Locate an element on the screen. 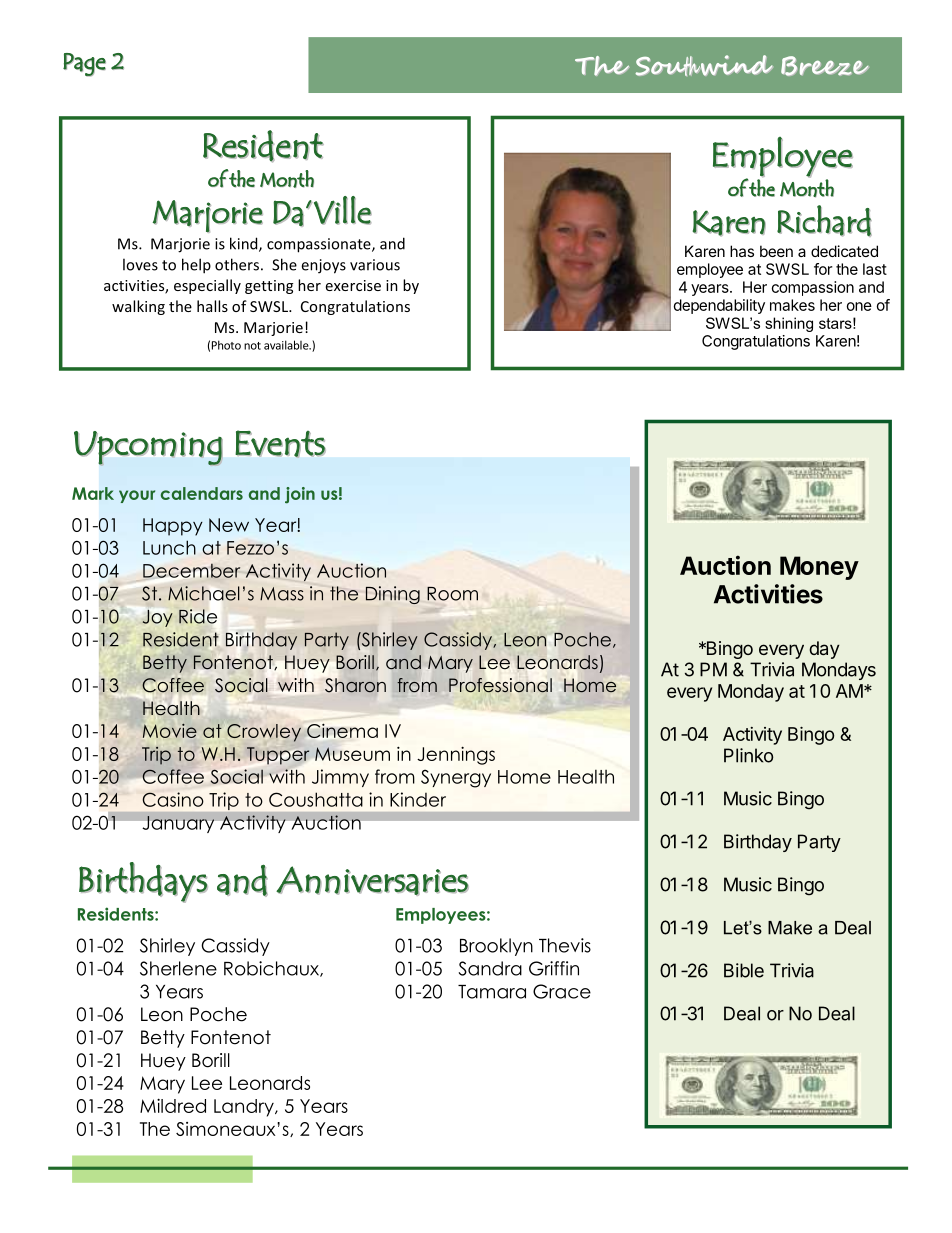  Movie is located at coordinates (170, 731).
